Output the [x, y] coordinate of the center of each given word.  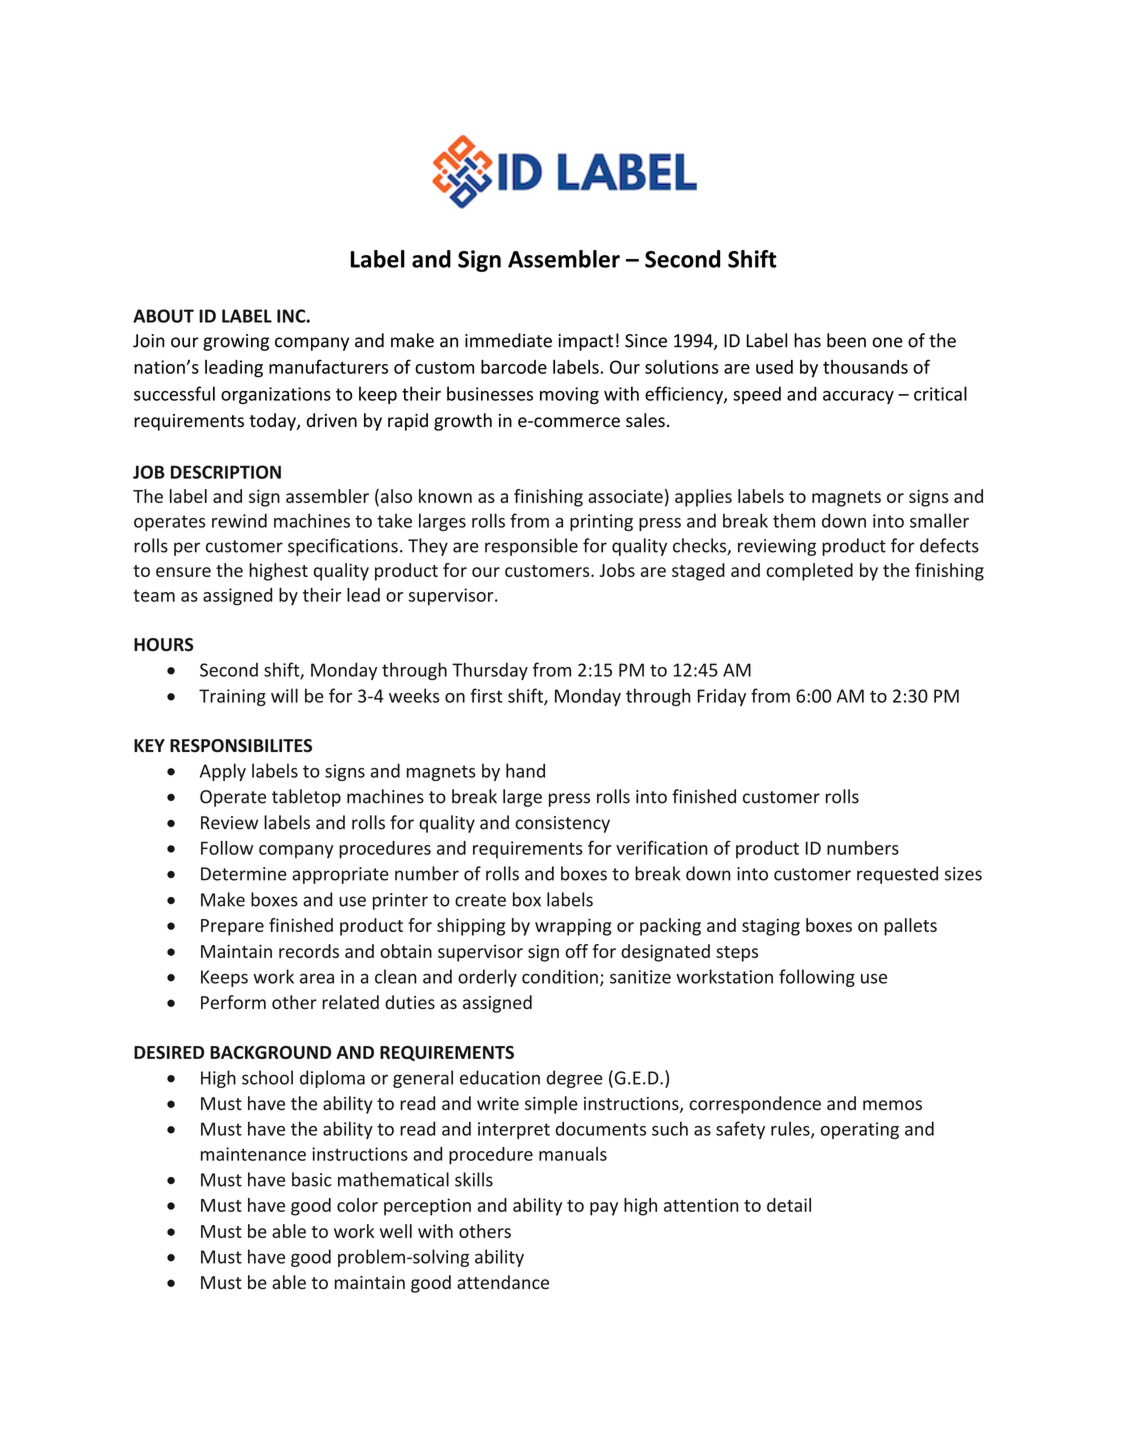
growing [236, 342]
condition [560, 976]
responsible [531, 547]
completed [809, 572]
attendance [503, 1282]
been [846, 340]
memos [892, 1105]
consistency [562, 824]
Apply [223, 772]
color [357, 1205]
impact [585, 342]
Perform [233, 1002]
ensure [183, 572]
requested [897, 875]
